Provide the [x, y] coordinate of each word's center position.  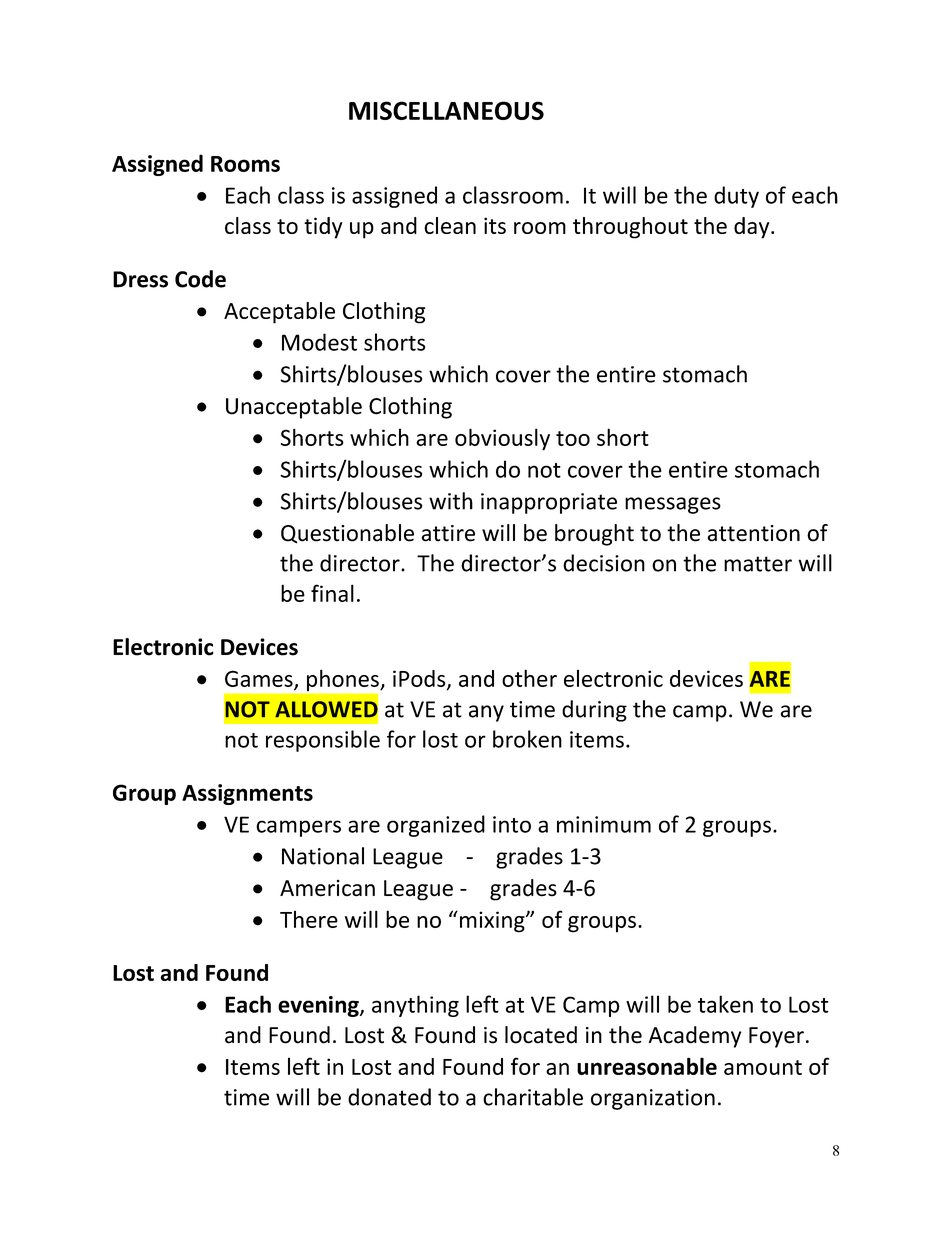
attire [448, 533]
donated [389, 1097]
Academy [695, 1037]
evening [319, 1006]
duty [736, 197]
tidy [323, 228]
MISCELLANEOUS [446, 110]
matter [758, 564]
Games [260, 679]
